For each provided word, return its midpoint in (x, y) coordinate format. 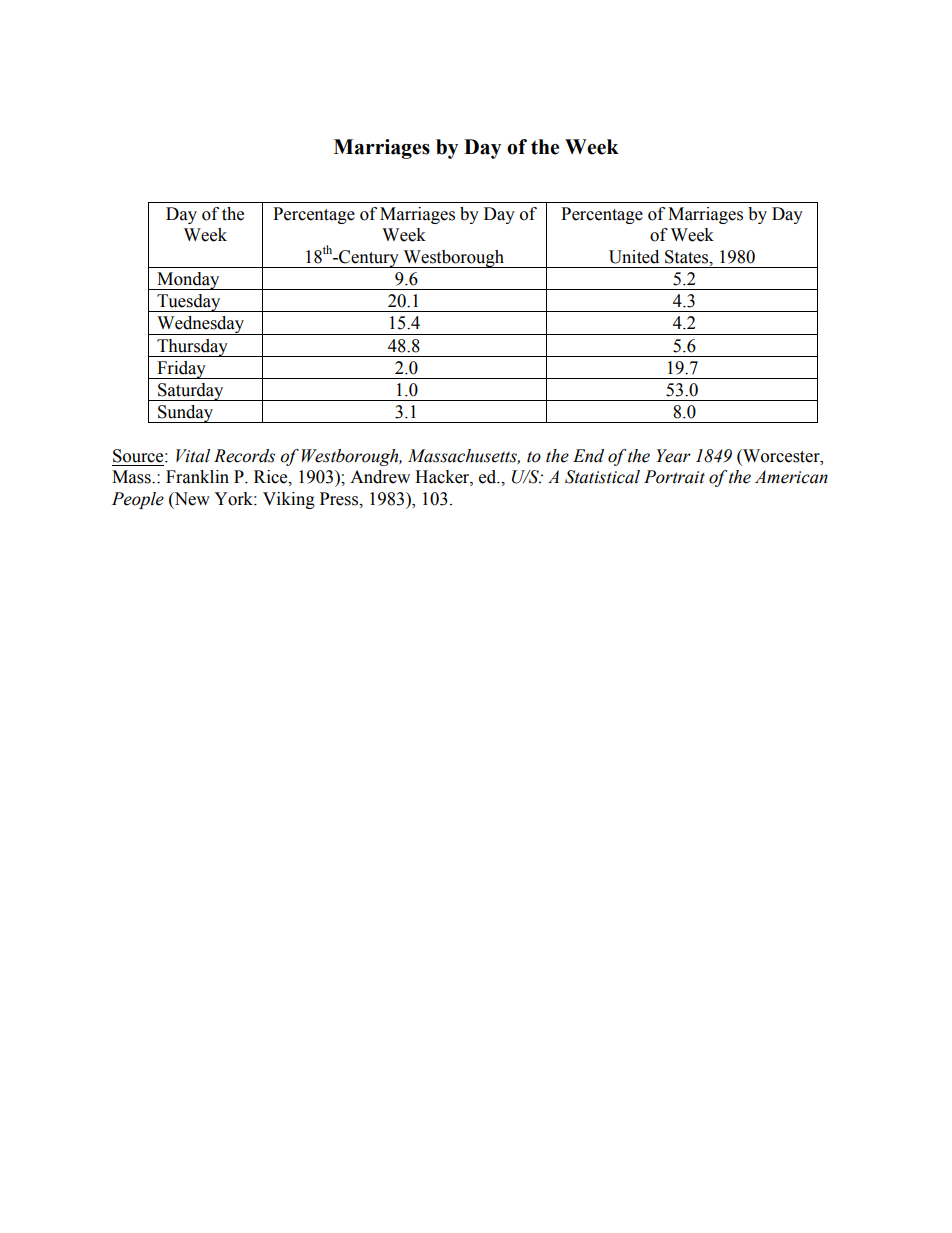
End (588, 456)
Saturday (191, 392)
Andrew (380, 477)
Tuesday (189, 303)
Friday (181, 370)
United (634, 257)
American (791, 477)
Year (673, 456)
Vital (193, 456)
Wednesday (201, 325)
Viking (289, 500)
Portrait (674, 477)
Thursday (192, 348)
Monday (188, 281)
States (688, 257)
